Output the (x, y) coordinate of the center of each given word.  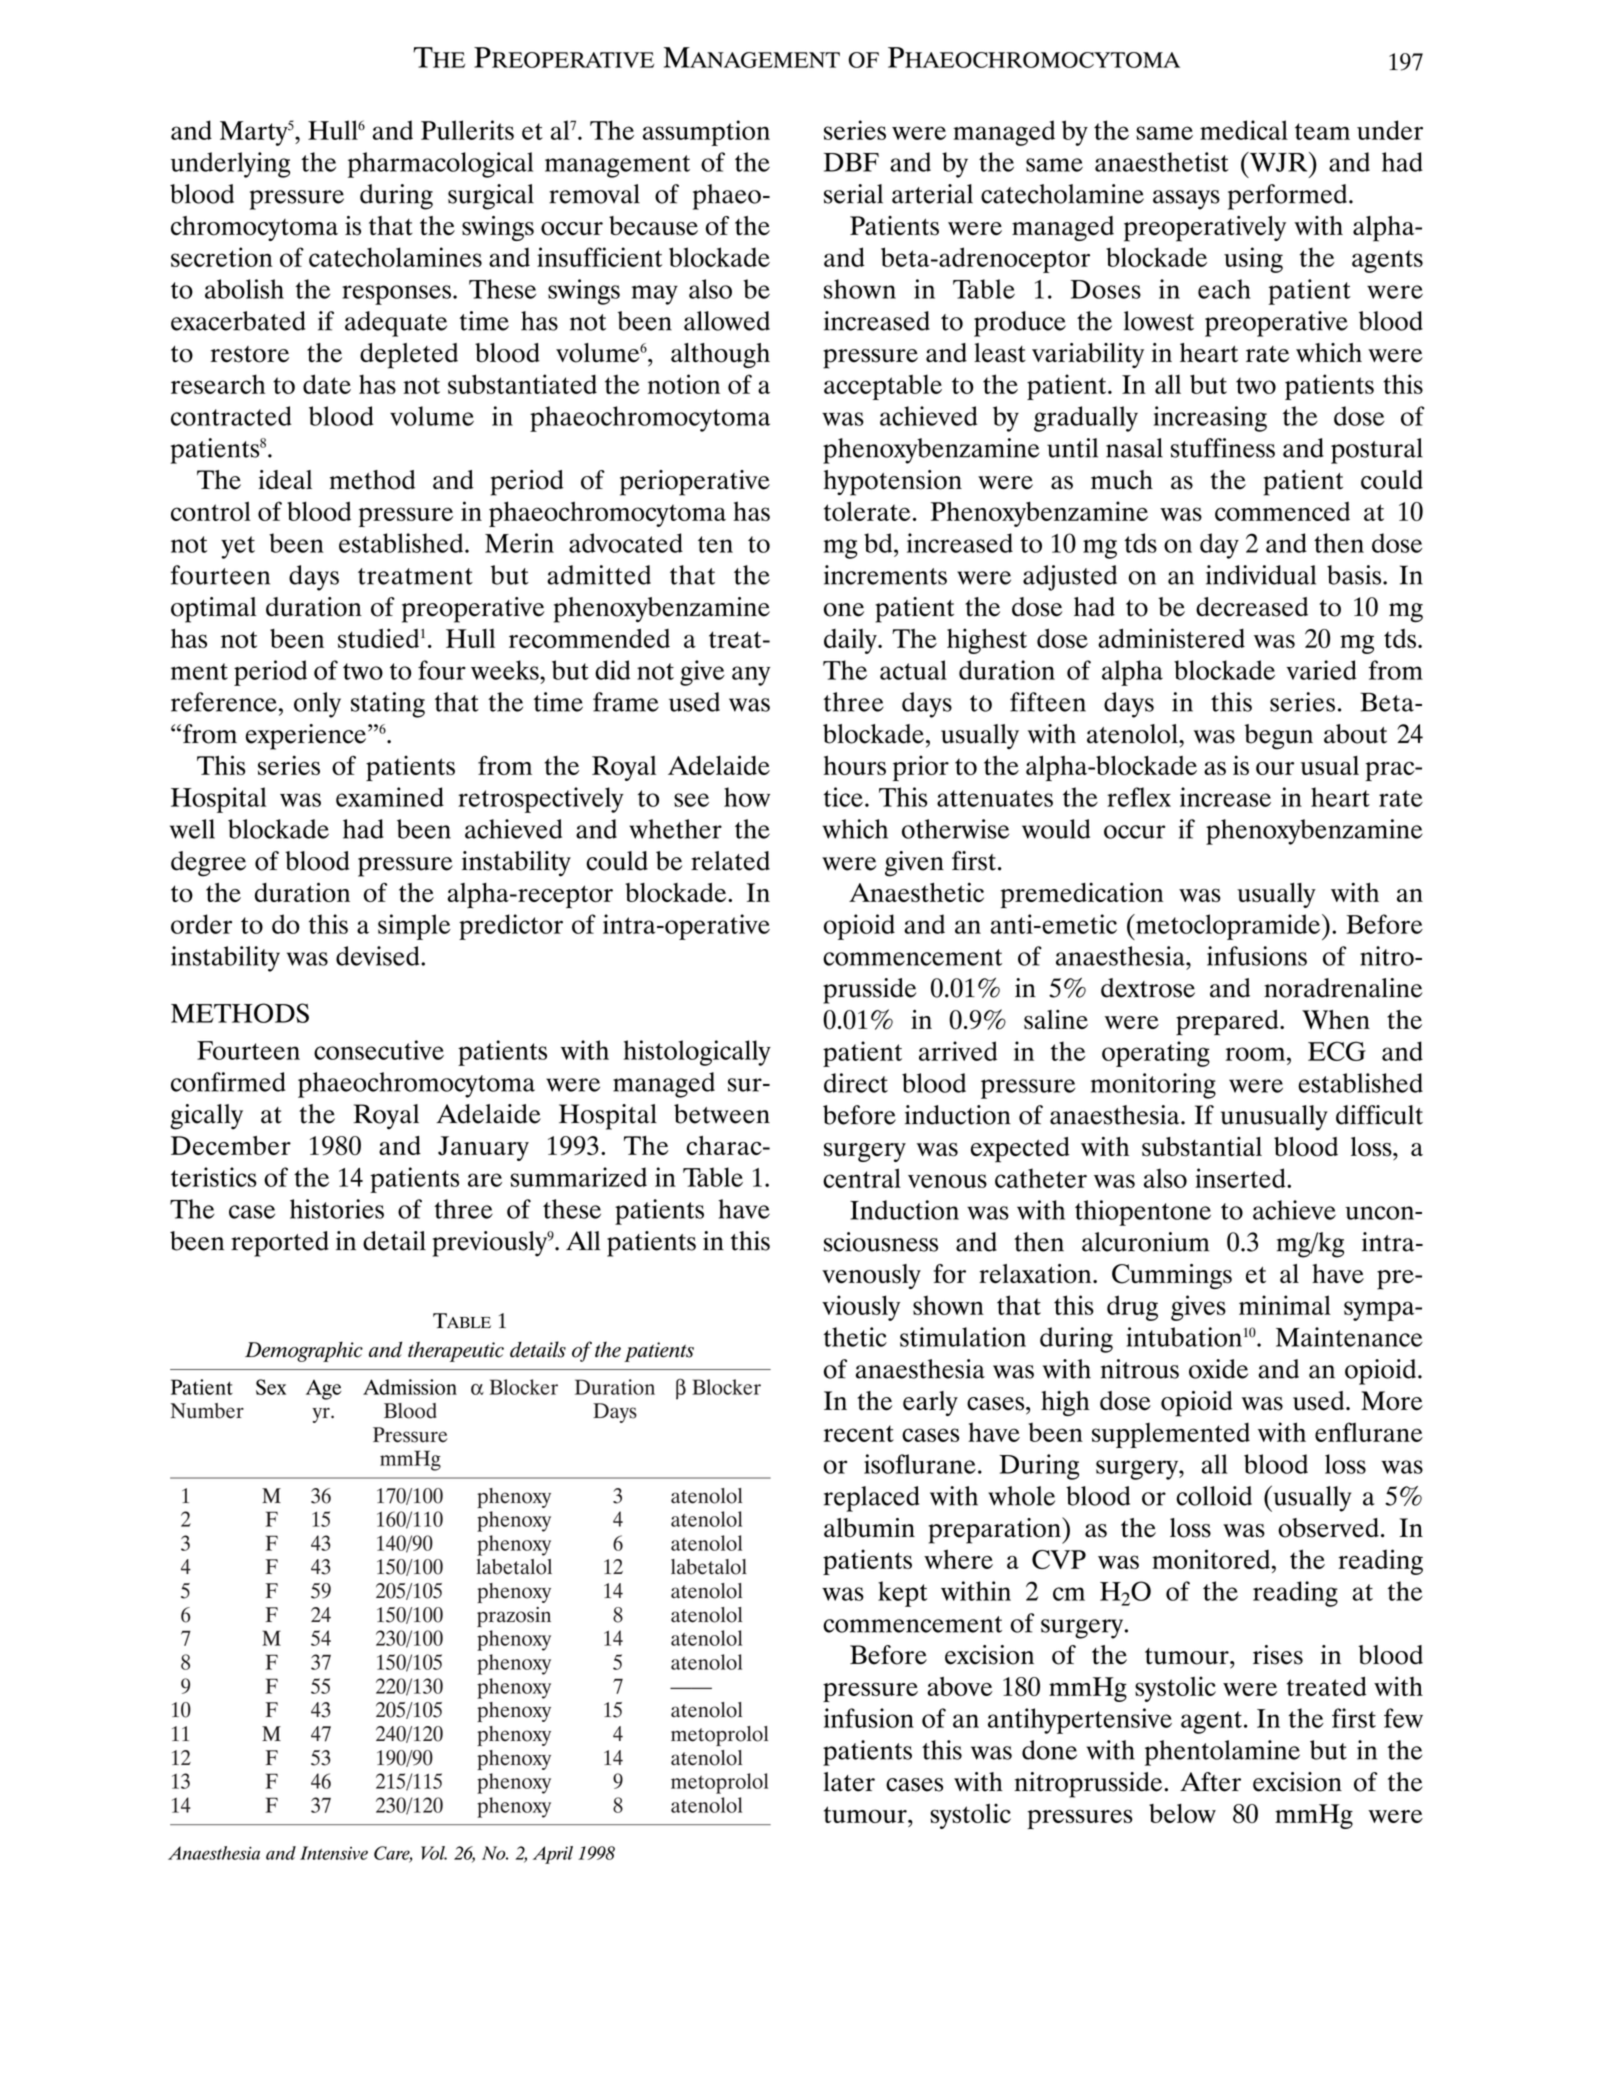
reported (280, 1244)
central (862, 1178)
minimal (1285, 1305)
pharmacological (440, 165)
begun (1278, 737)
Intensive (334, 1853)
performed (1287, 197)
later (849, 1782)
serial (853, 194)
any (751, 676)
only (317, 705)
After (1210, 1782)
